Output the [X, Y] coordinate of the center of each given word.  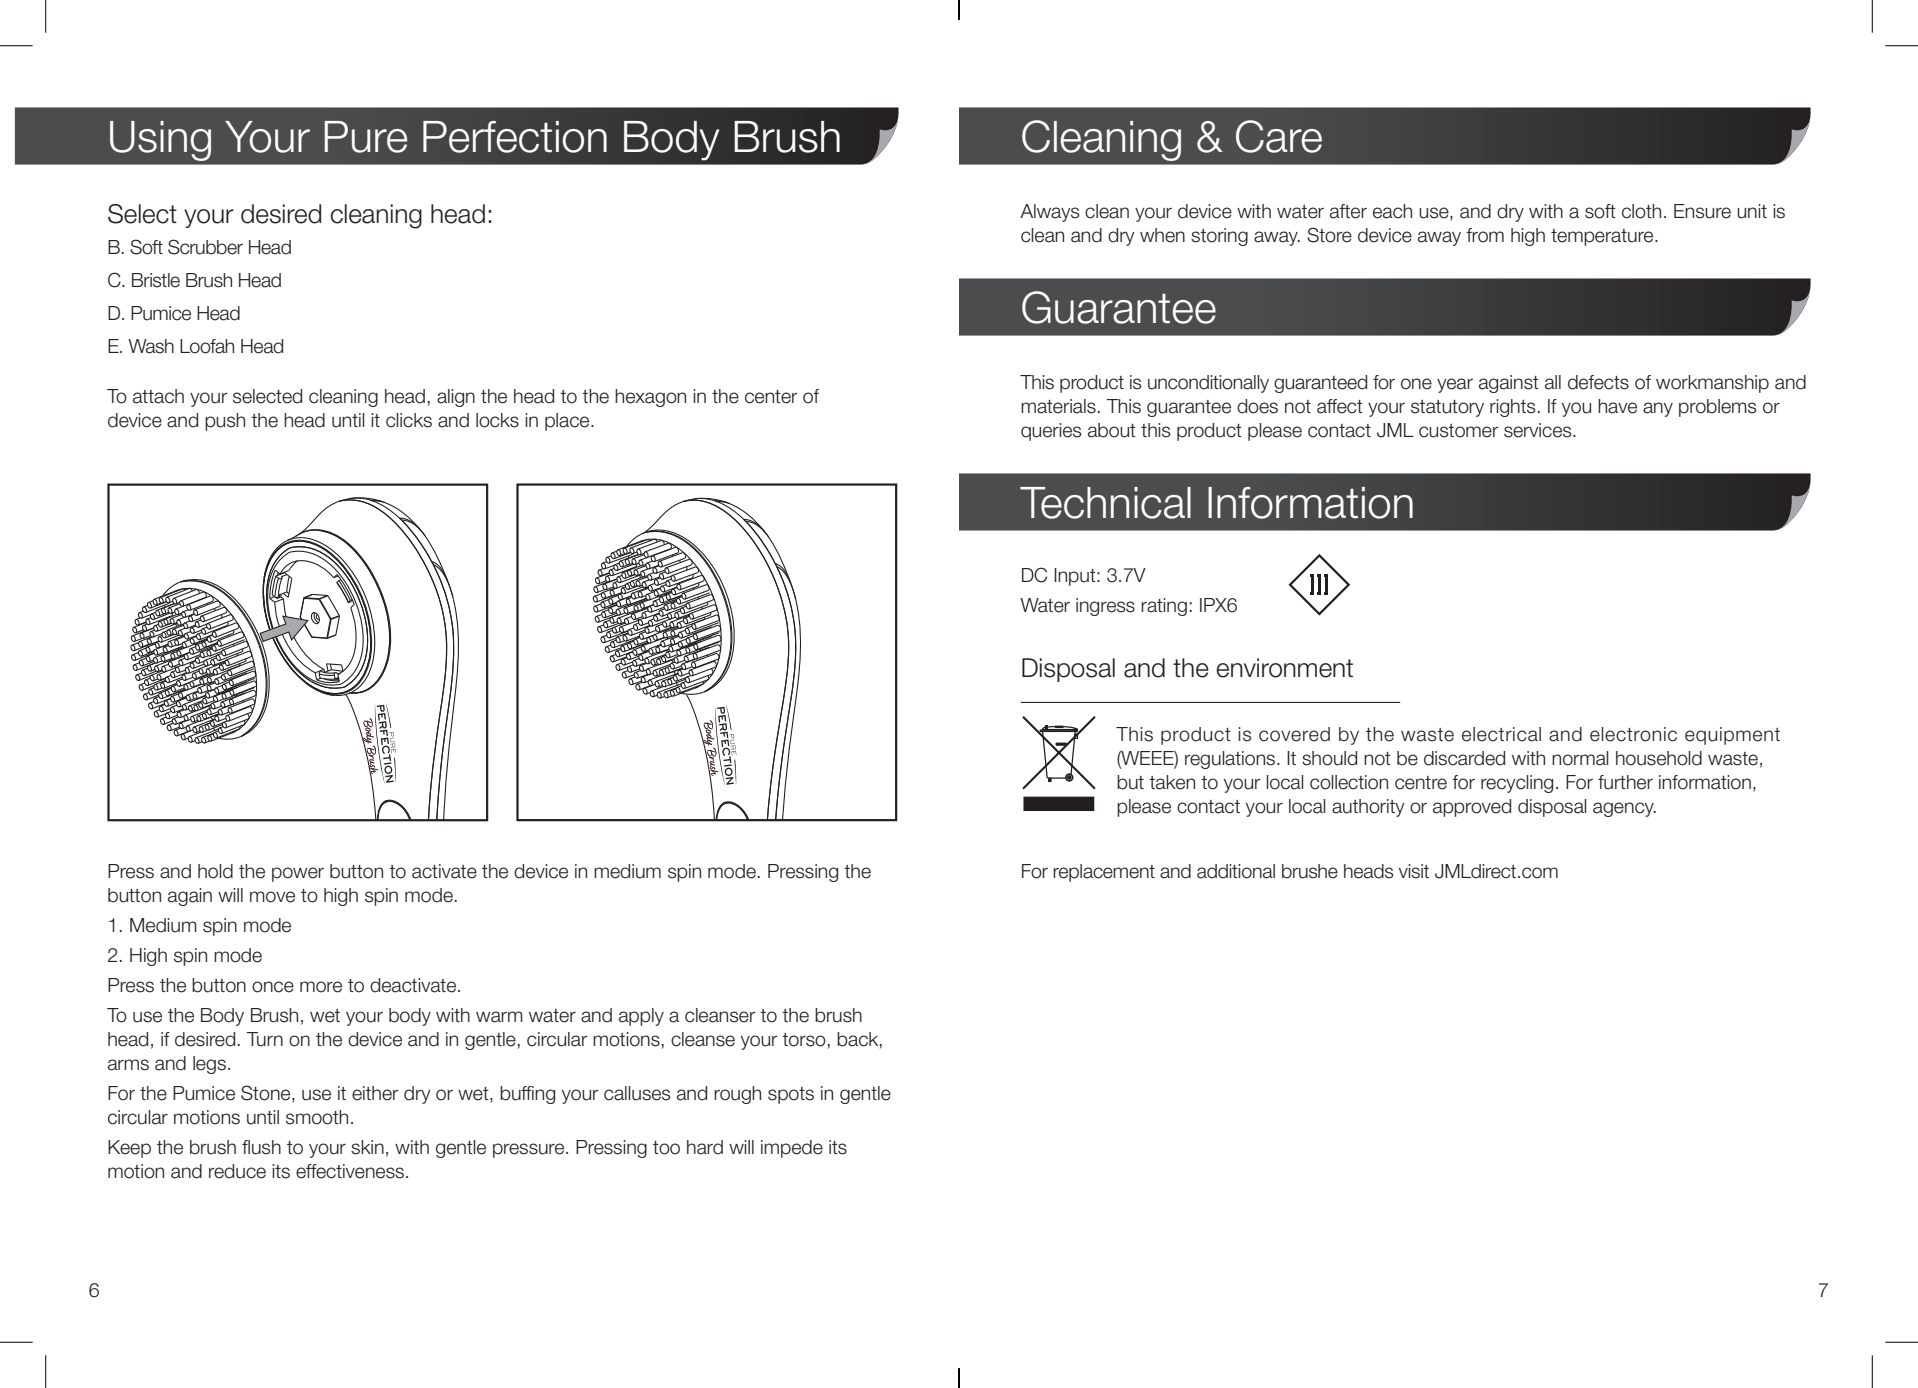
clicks [409, 420]
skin [367, 1147]
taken [1172, 782]
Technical [1105, 503]
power [298, 874]
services [1539, 430]
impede [792, 1149]
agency [1624, 809]
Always [1050, 213]
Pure [365, 137]
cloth [1641, 211]
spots [791, 1095]
